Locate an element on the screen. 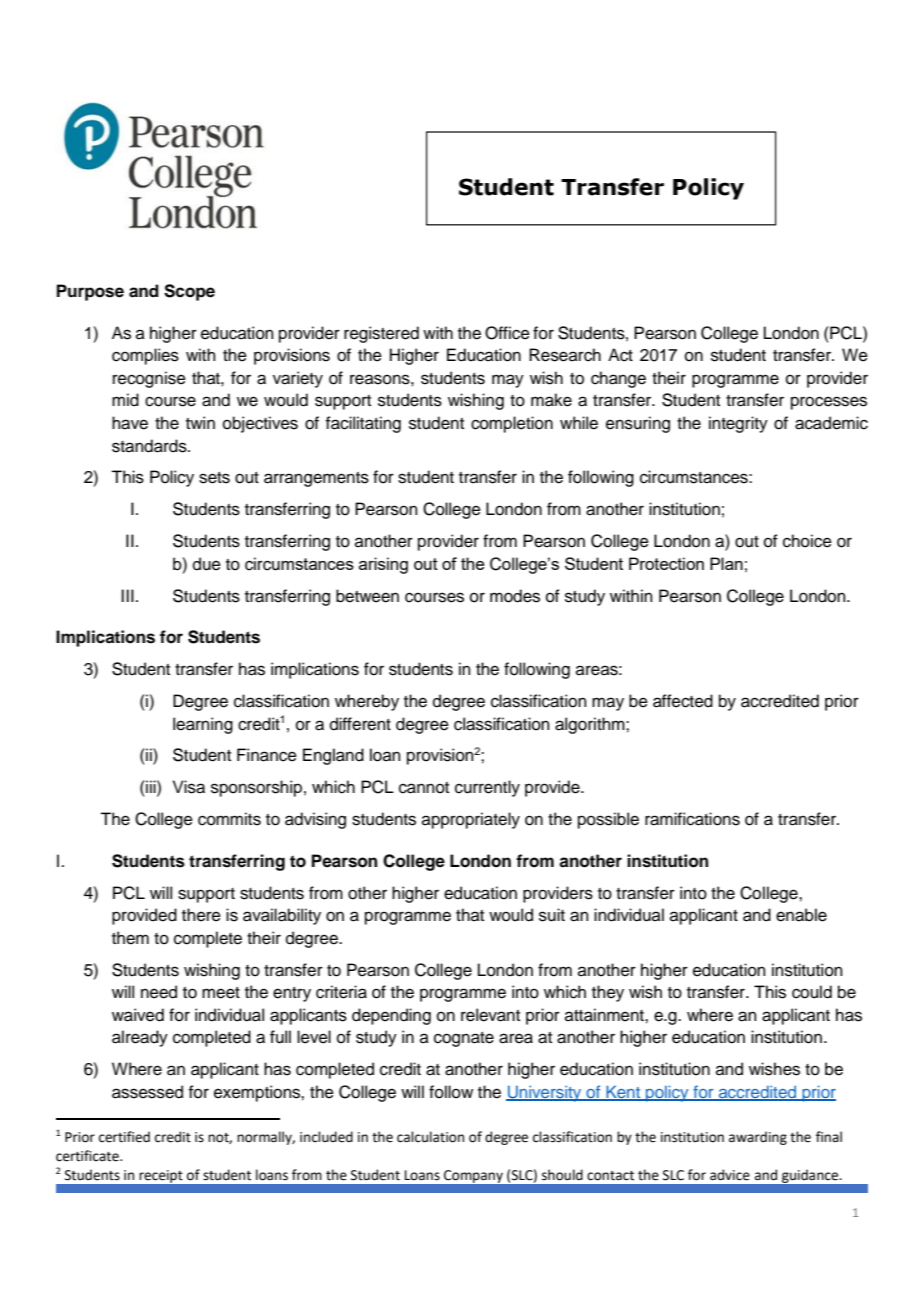  change is located at coordinates (618, 379).
